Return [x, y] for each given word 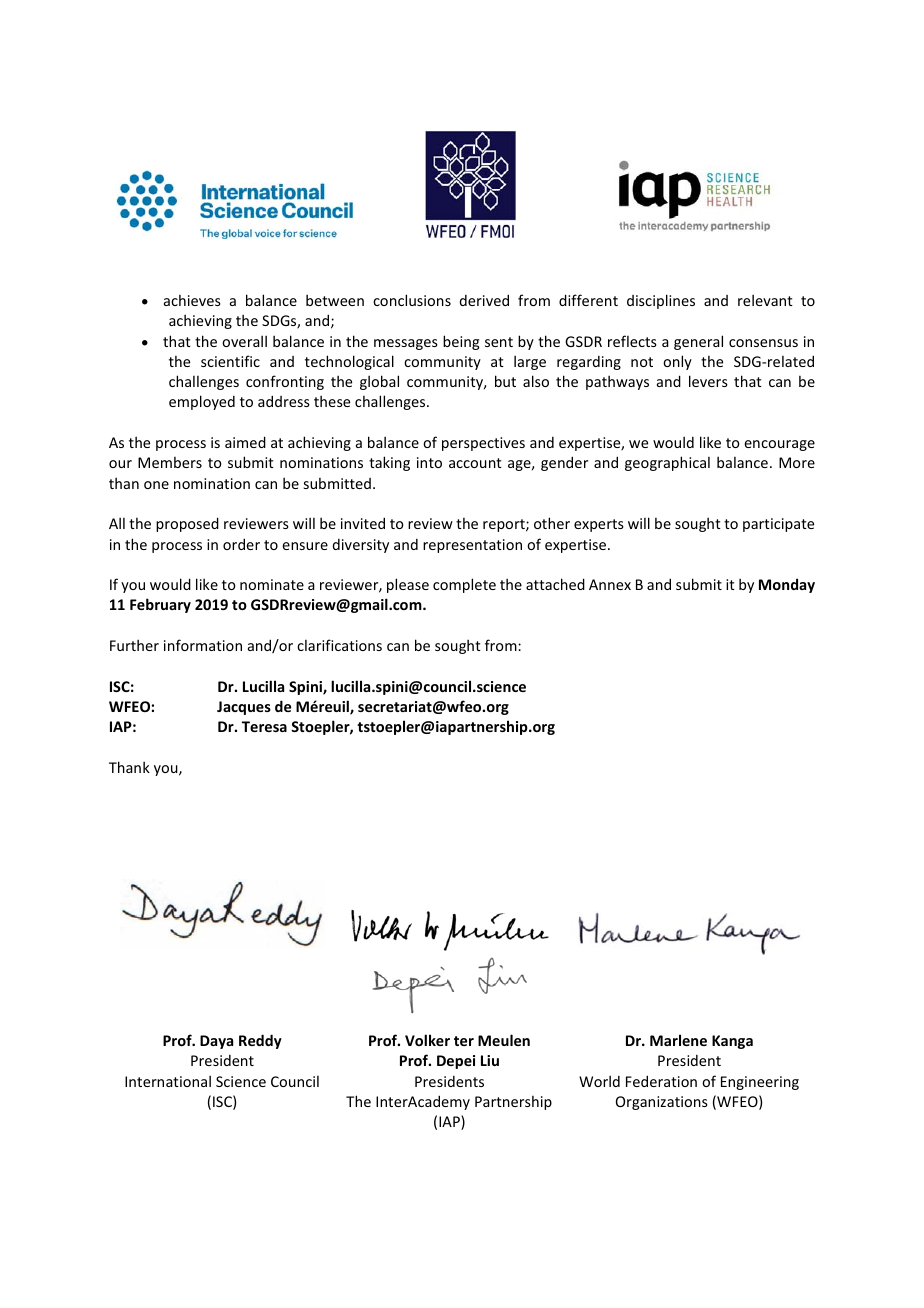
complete [464, 585]
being [461, 342]
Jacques [244, 708]
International [168, 1081]
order [241, 544]
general [698, 342]
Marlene [678, 1040]
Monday [787, 585]
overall [244, 341]
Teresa [264, 726]
